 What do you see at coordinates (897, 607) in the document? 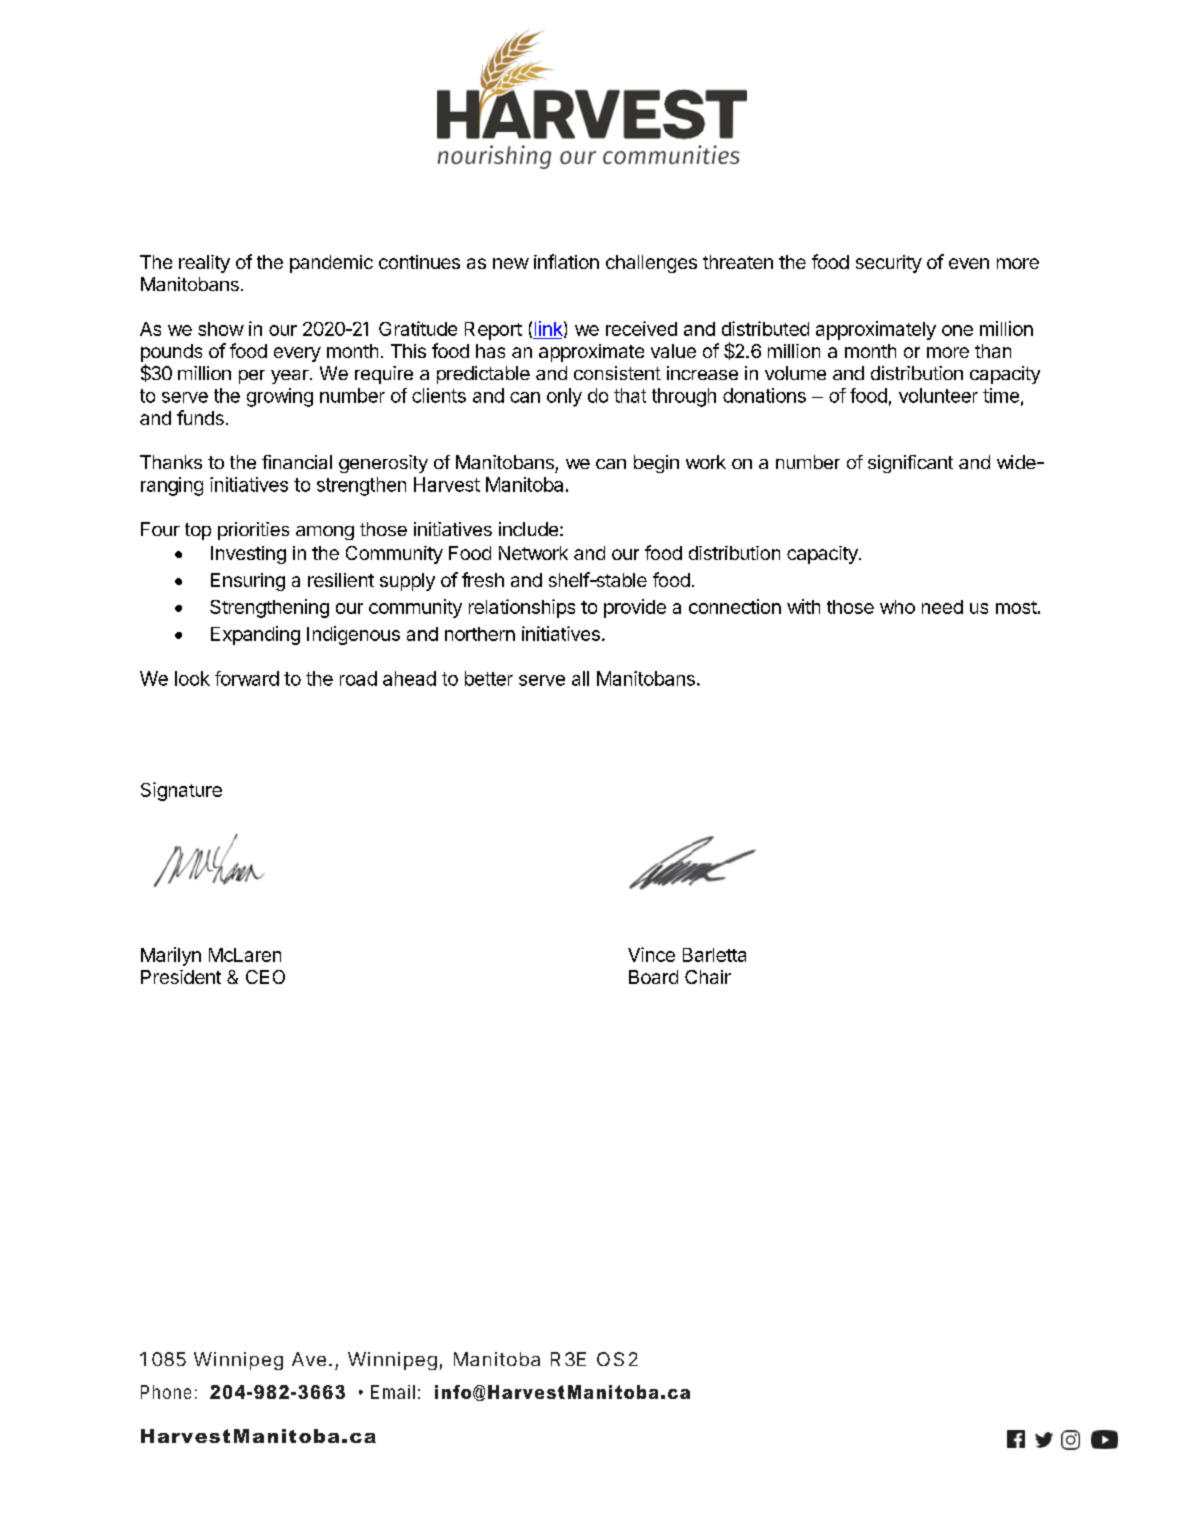
I see `who` at bounding box center [897, 607].
